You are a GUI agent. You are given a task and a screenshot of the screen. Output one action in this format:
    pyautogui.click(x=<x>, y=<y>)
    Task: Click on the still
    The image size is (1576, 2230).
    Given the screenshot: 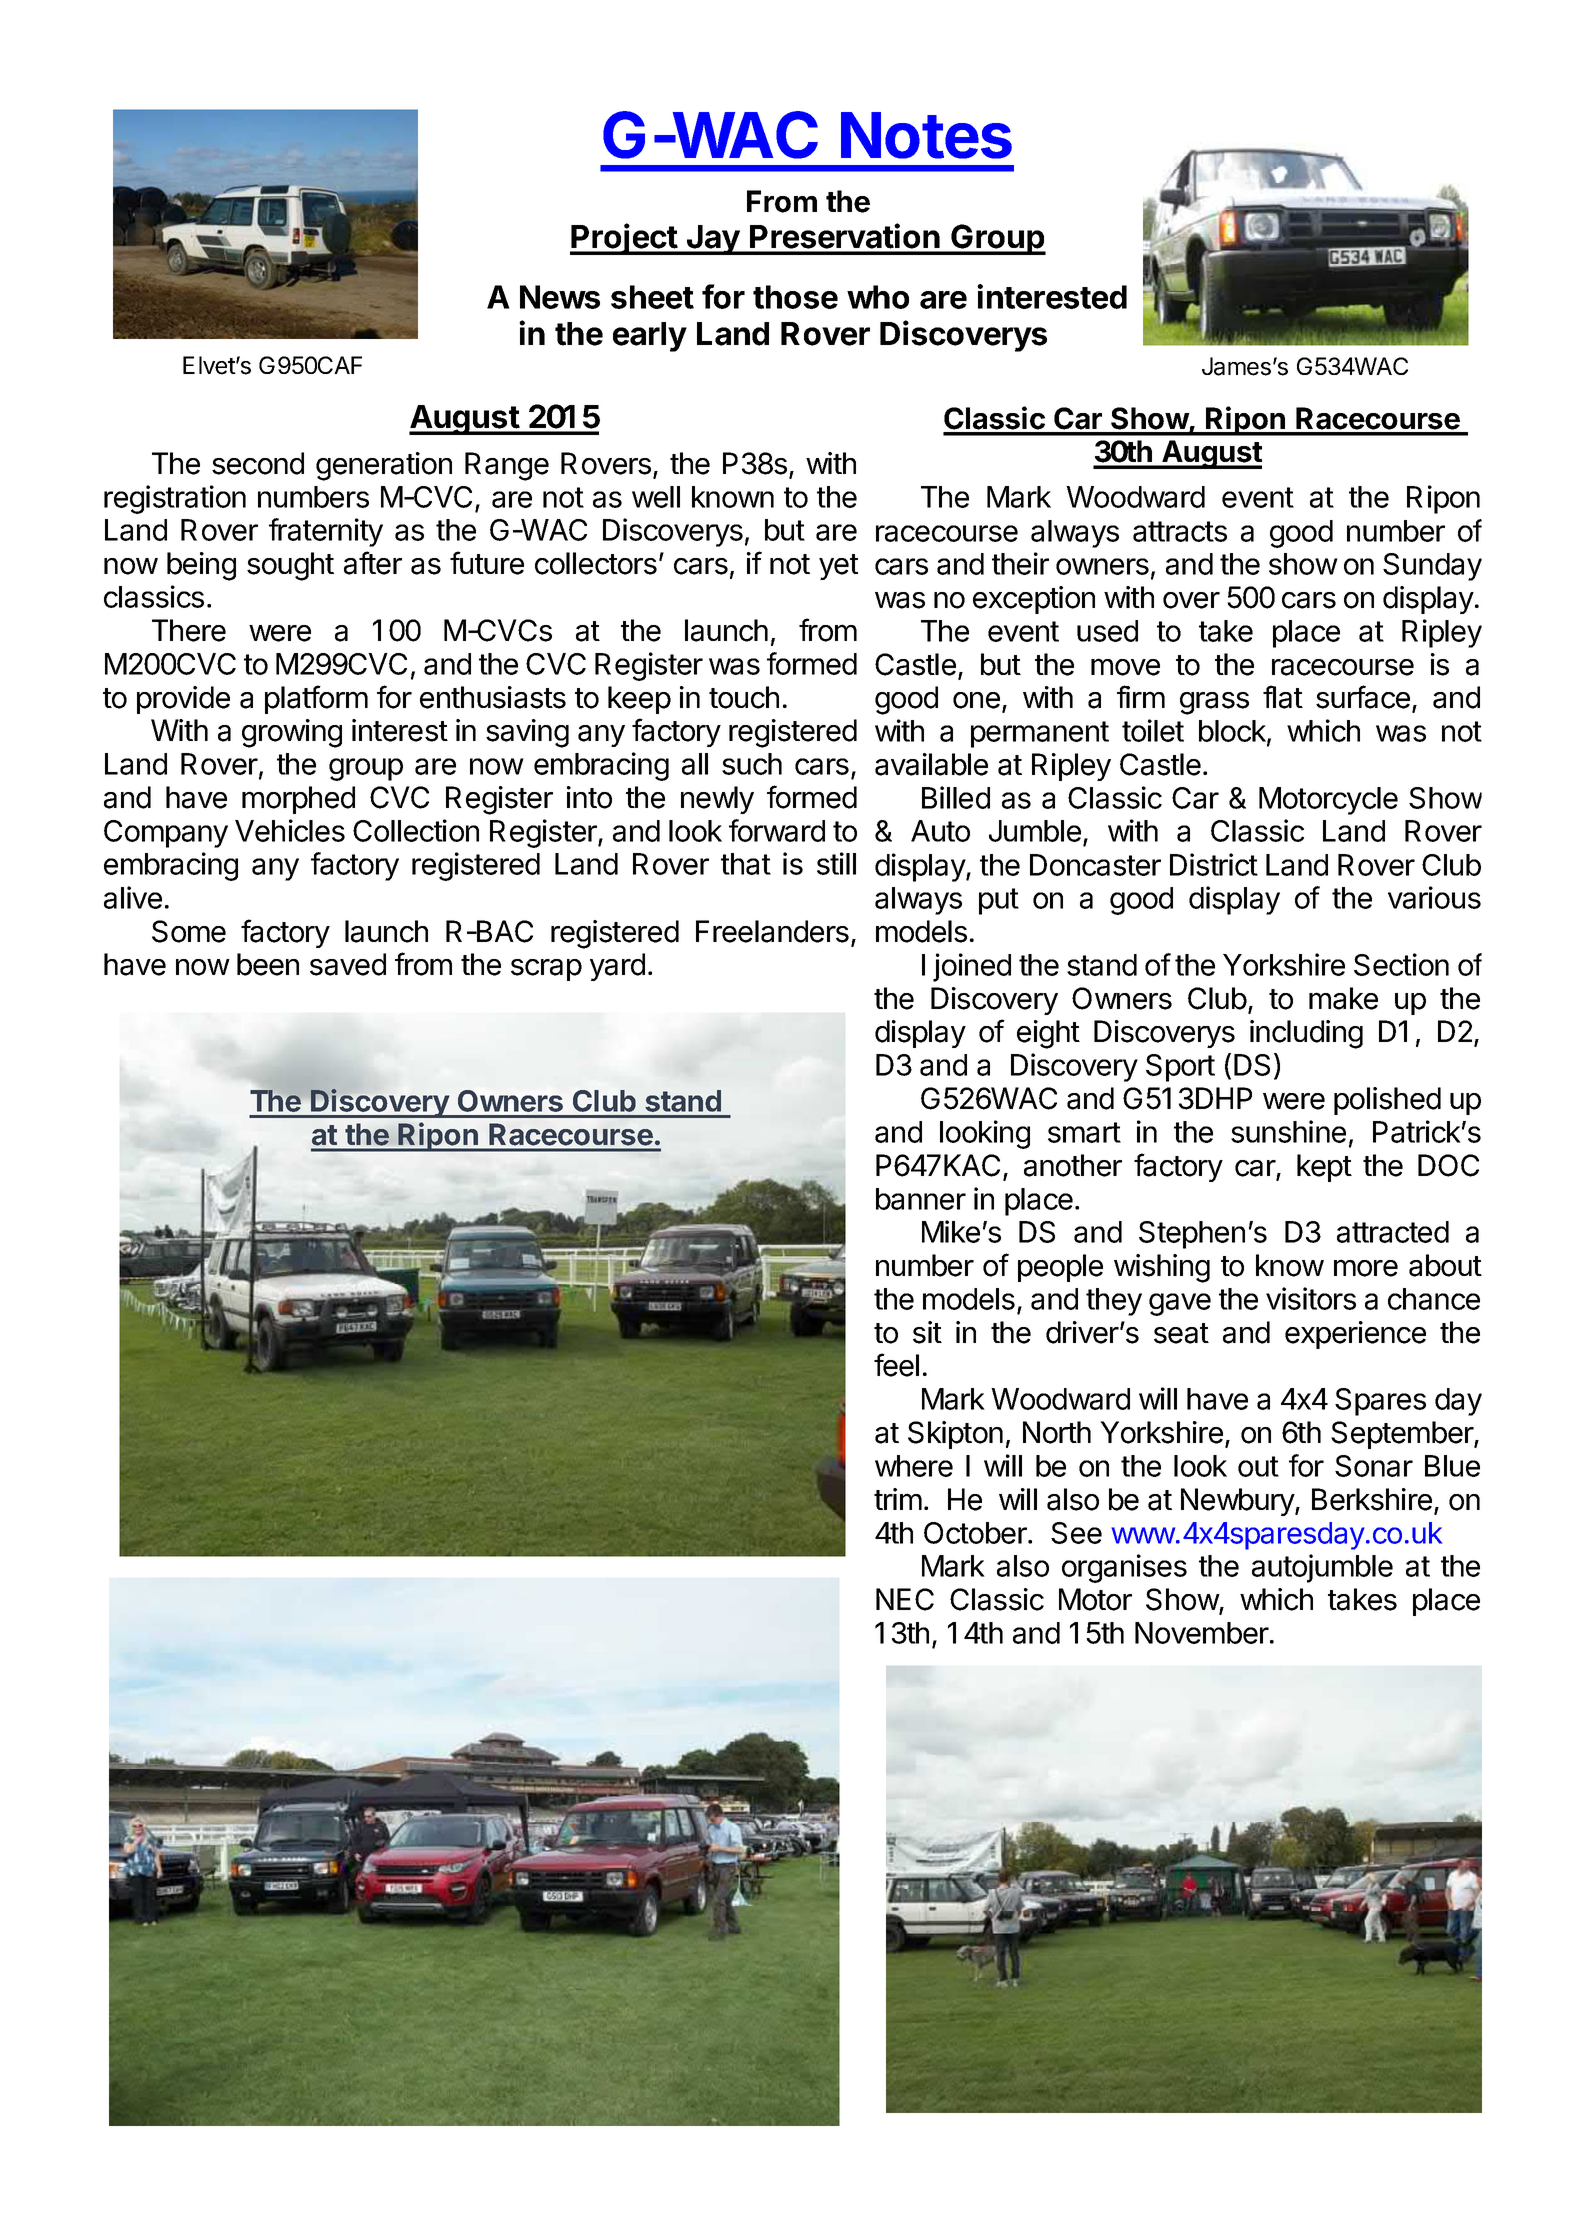 What is the action you would take?
    pyautogui.click(x=836, y=863)
